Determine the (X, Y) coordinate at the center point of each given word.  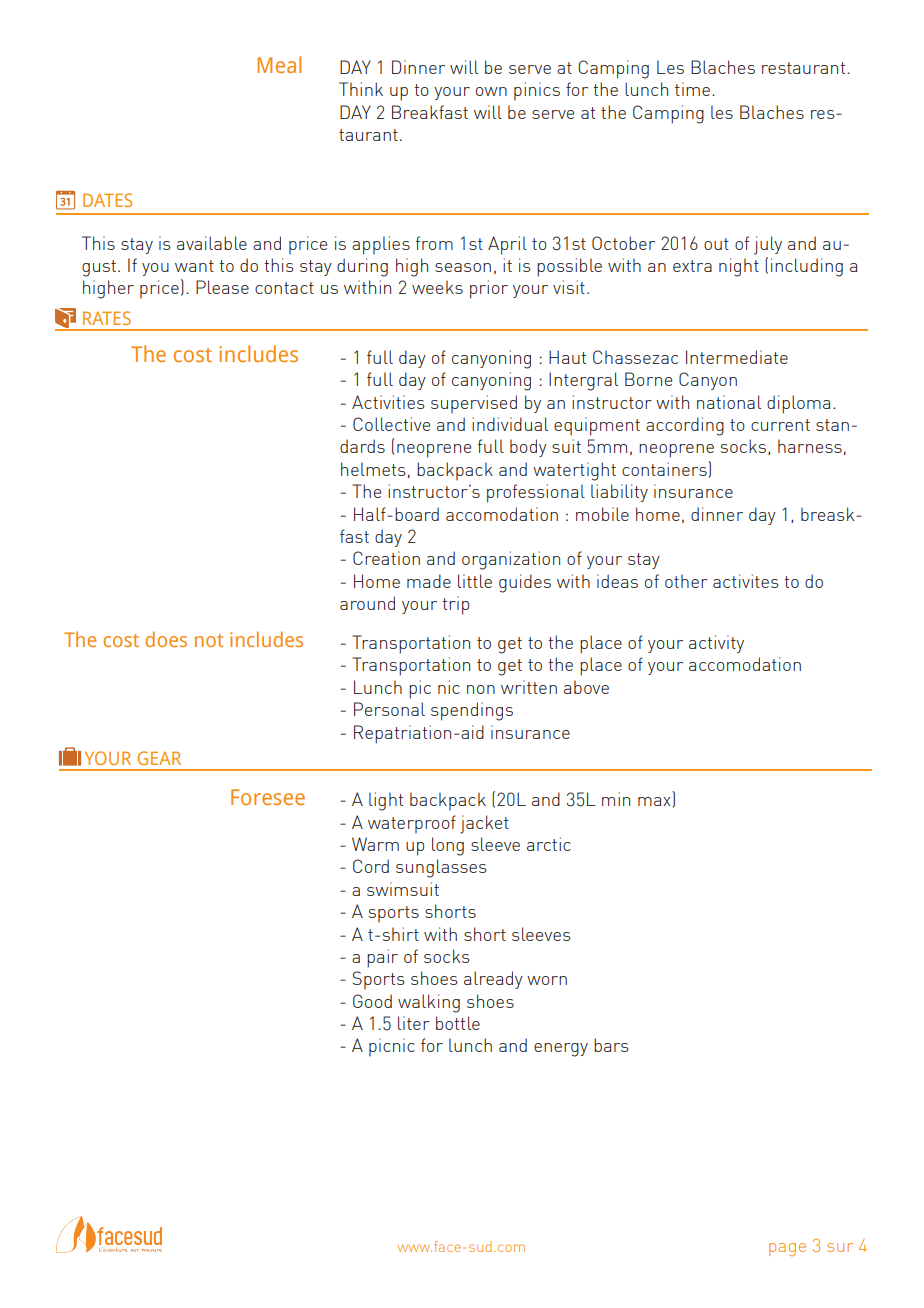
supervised (474, 404)
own (491, 91)
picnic (392, 1047)
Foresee (268, 797)
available (212, 243)
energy (561, 1050)
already (493, 980)
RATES (107, 318)
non (481, 689)
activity (716, 644)
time (694, 89)
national (729, 402)
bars (611, 1045)
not (209, 640)
